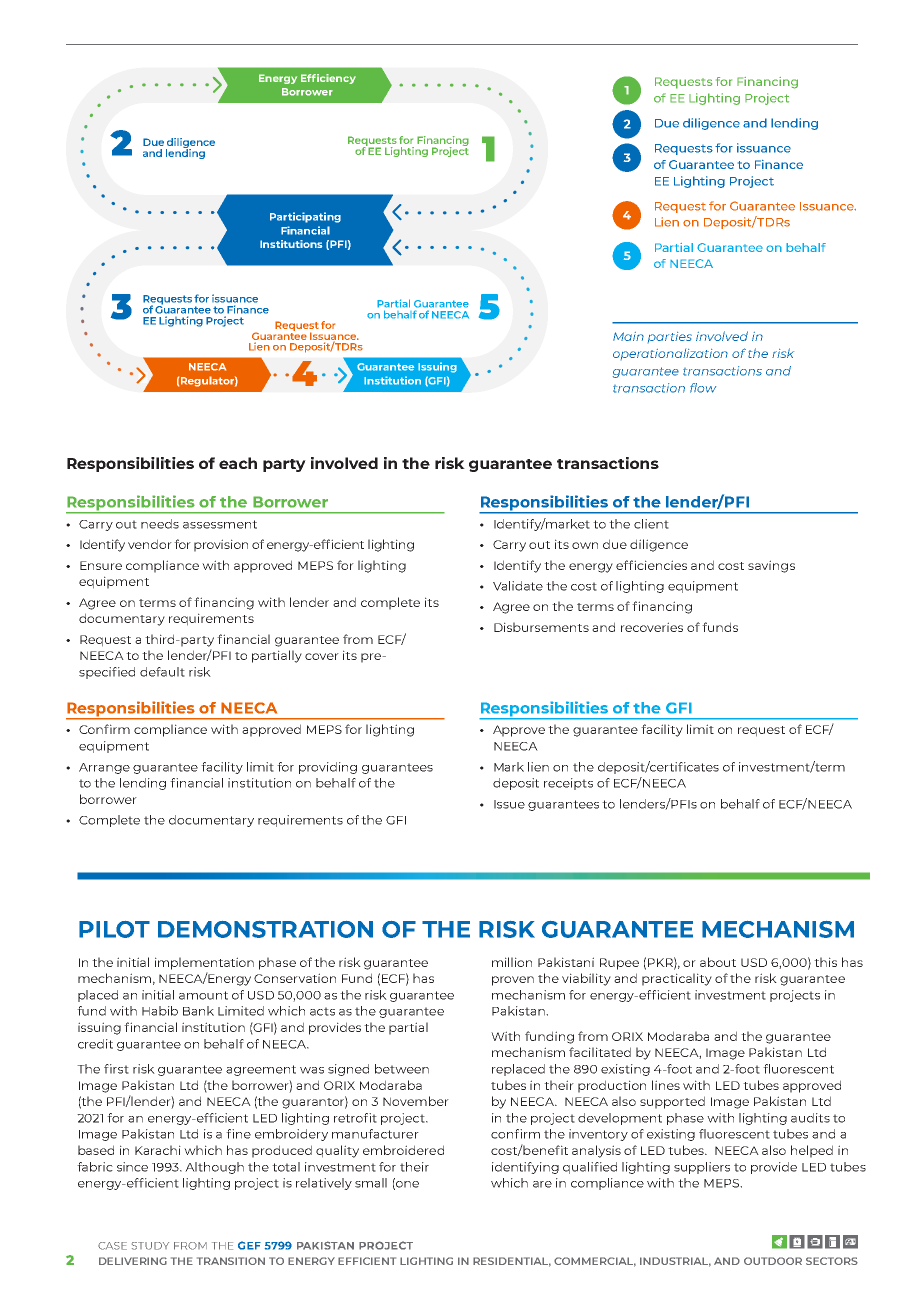 Image resolution: width=924 pixels, height=1308 pixels. I want to click on Participating, so click(305, 217).
